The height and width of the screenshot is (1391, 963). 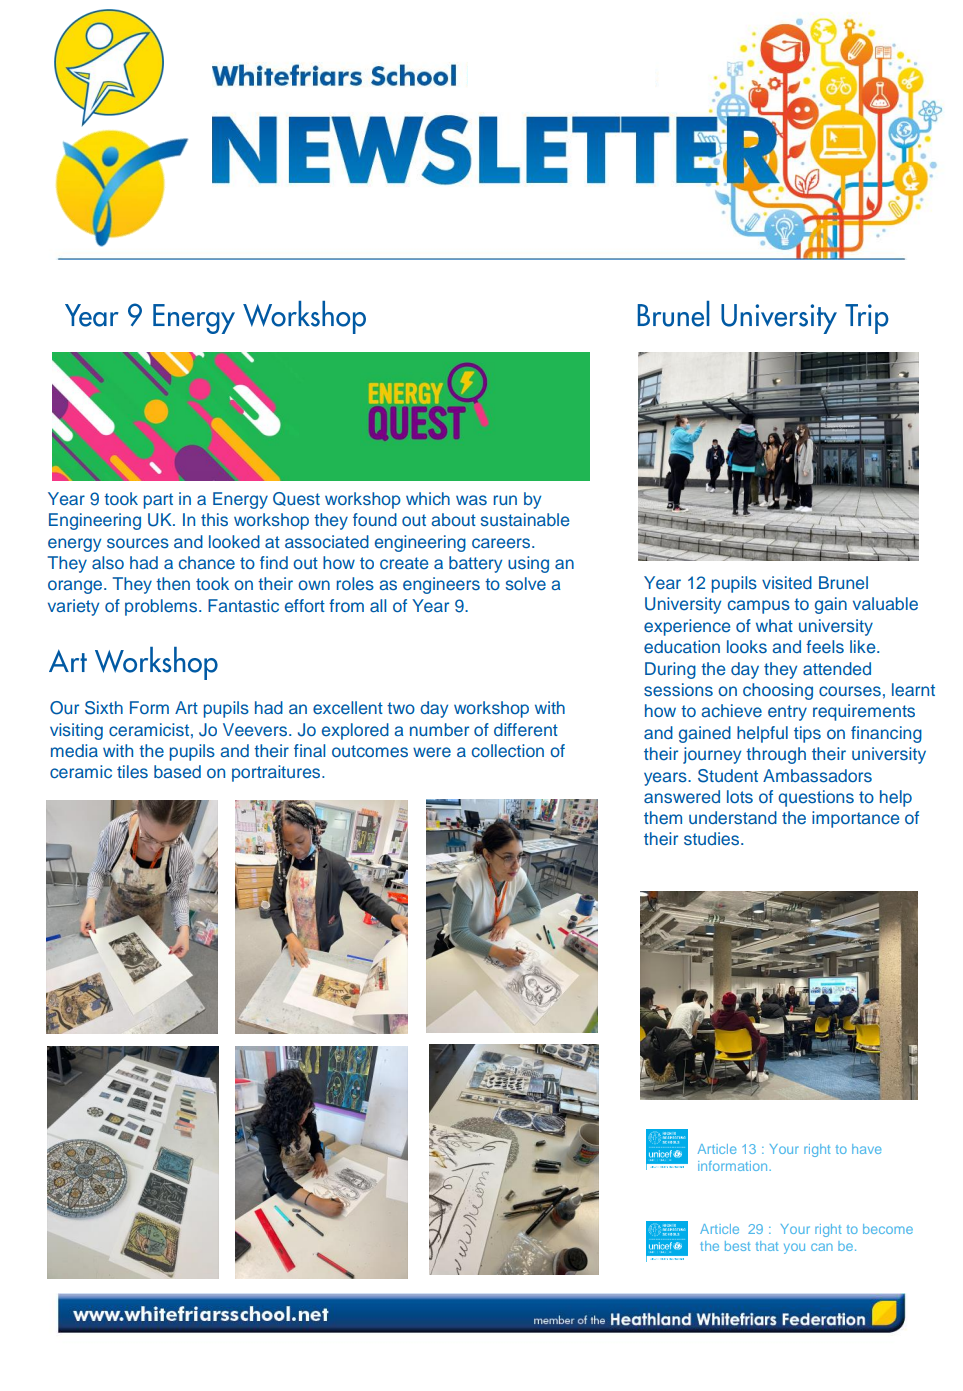 I want to click on through, so click(x=776, y=755).
